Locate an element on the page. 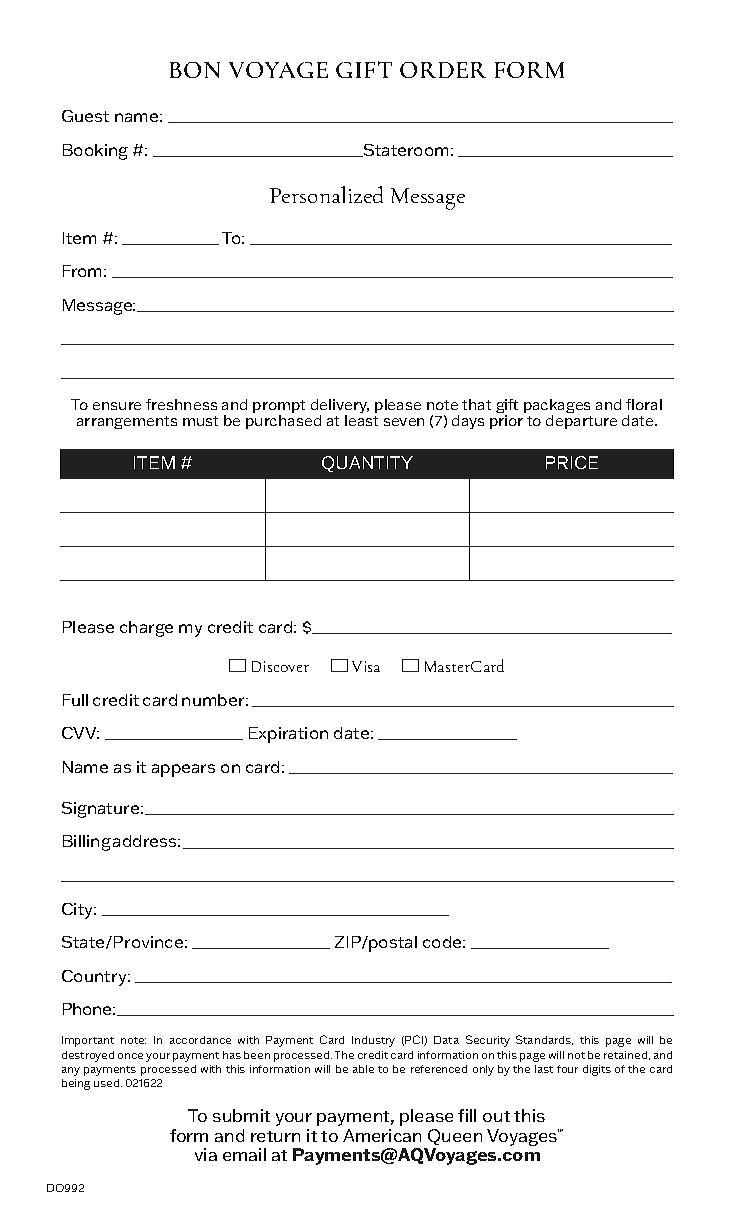  American is located at coordinates (382, 1135).
